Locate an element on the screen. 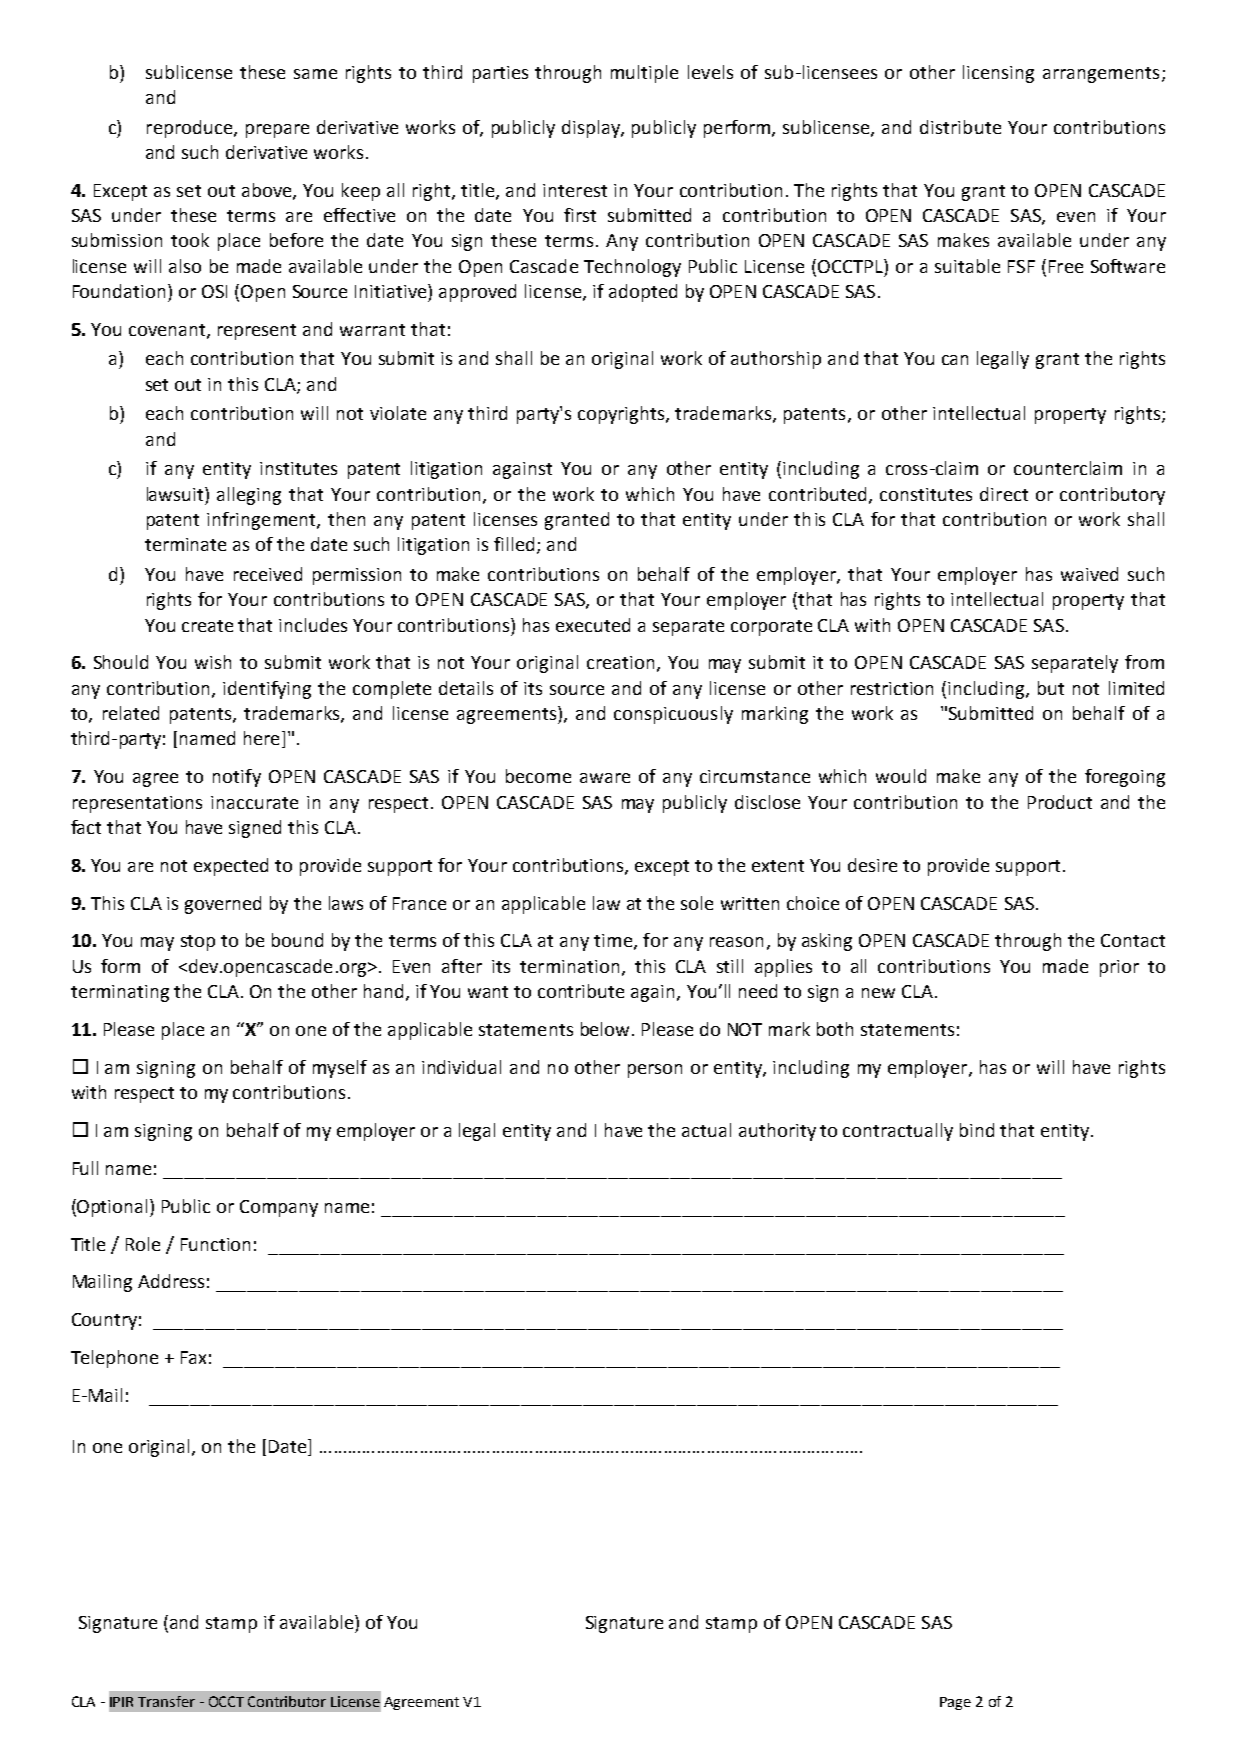 The width and height of the screenshot is (1237, 1749). sole is located at coordinates (697, 903).
